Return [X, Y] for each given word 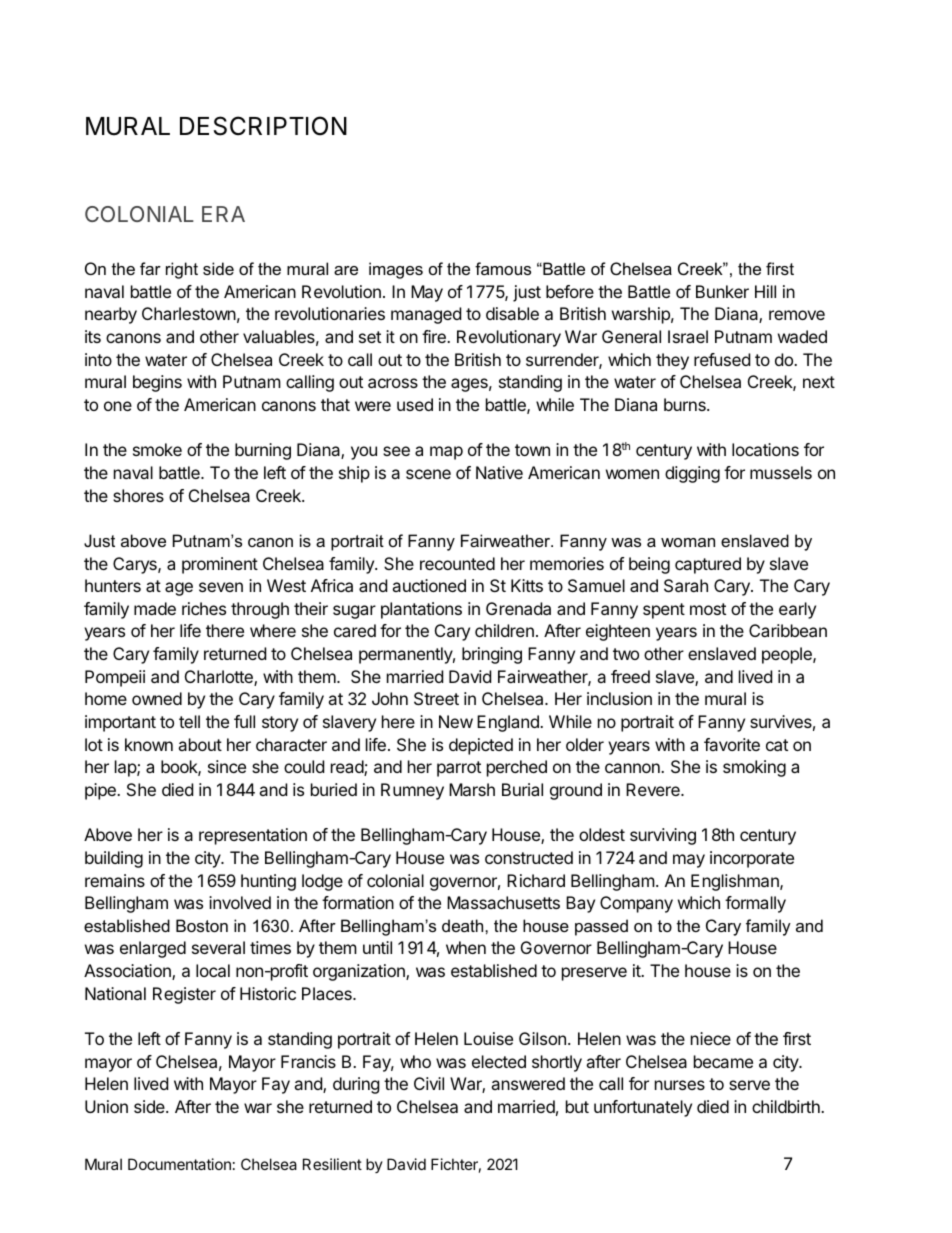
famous [503, 268]
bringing [492, 655]
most [708, 609]
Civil [429, 1083]
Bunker [722, 291]
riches [204, 608]
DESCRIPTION [263, 126]
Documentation [179, 1164]
